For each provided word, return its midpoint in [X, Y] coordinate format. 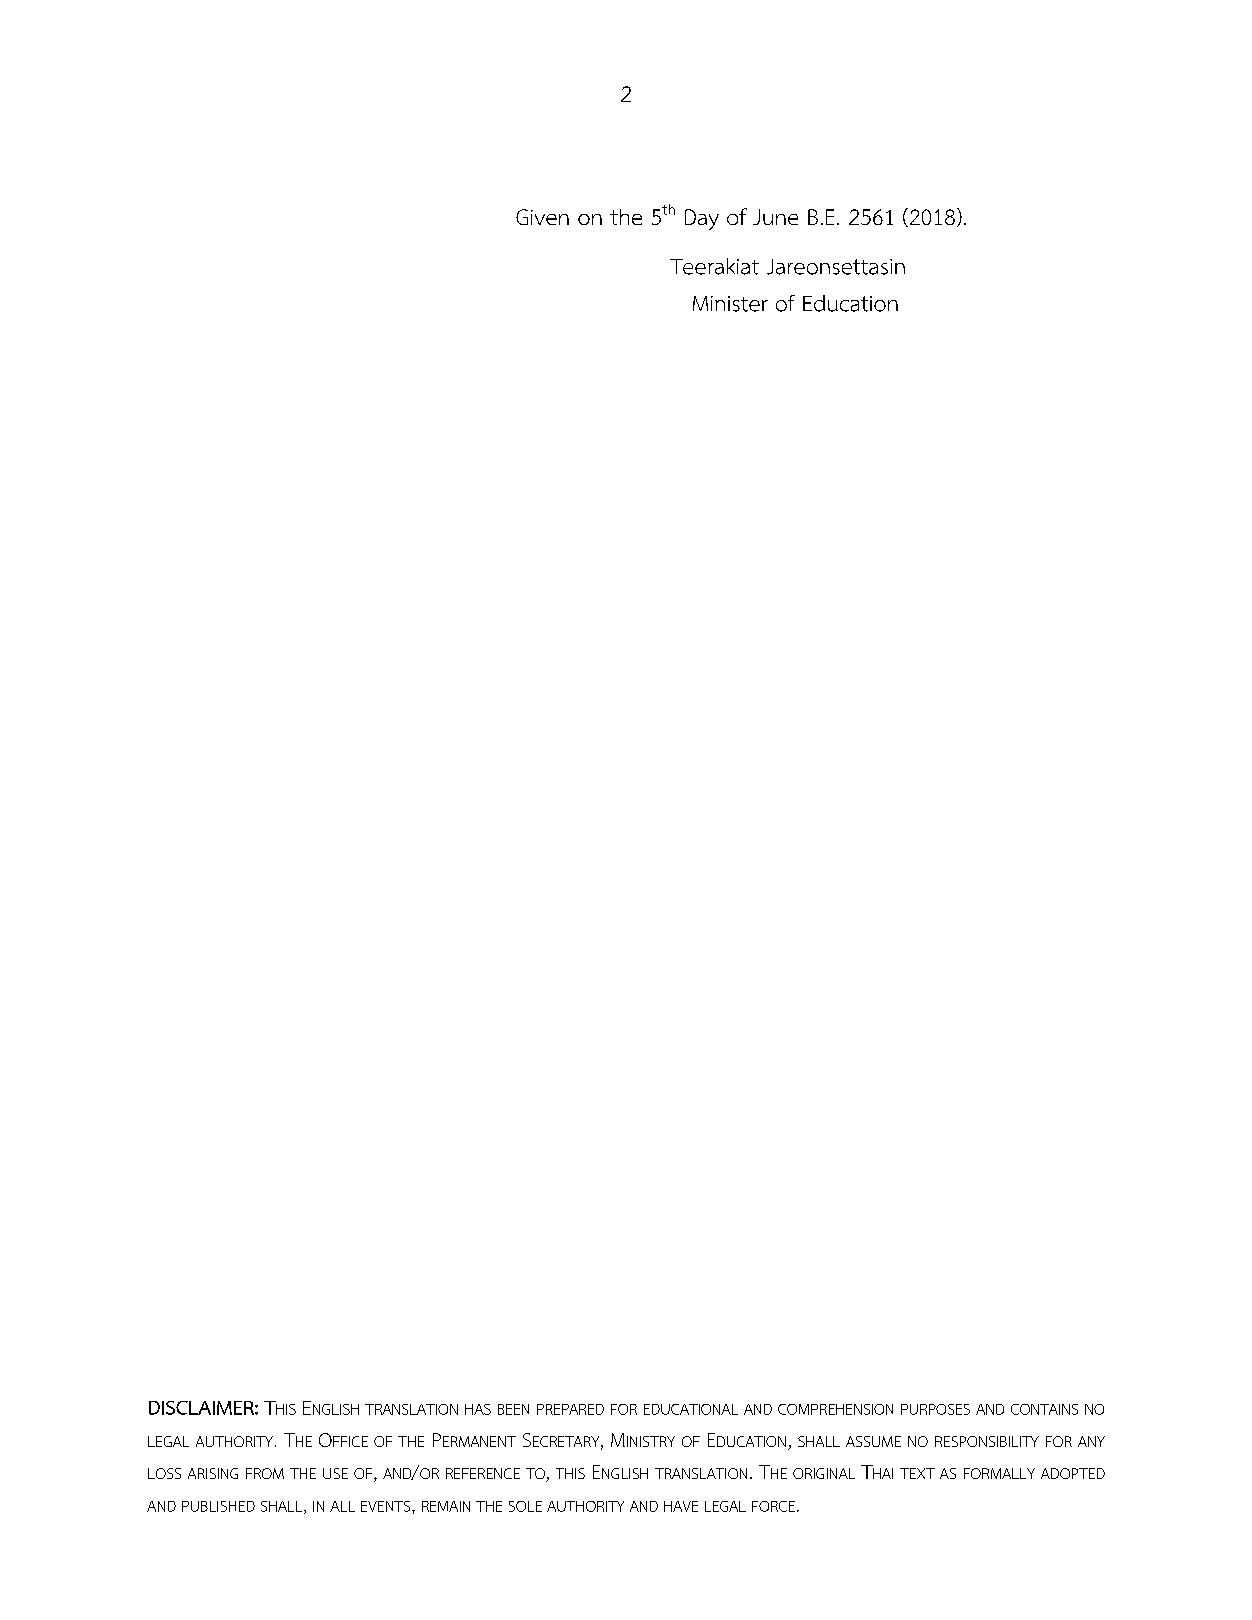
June [775, 217]
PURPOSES [935, 1409]
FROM [265, 1473]
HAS [478, 1409]
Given [542, 217]
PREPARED [570, 1409]
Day [702, 219]
